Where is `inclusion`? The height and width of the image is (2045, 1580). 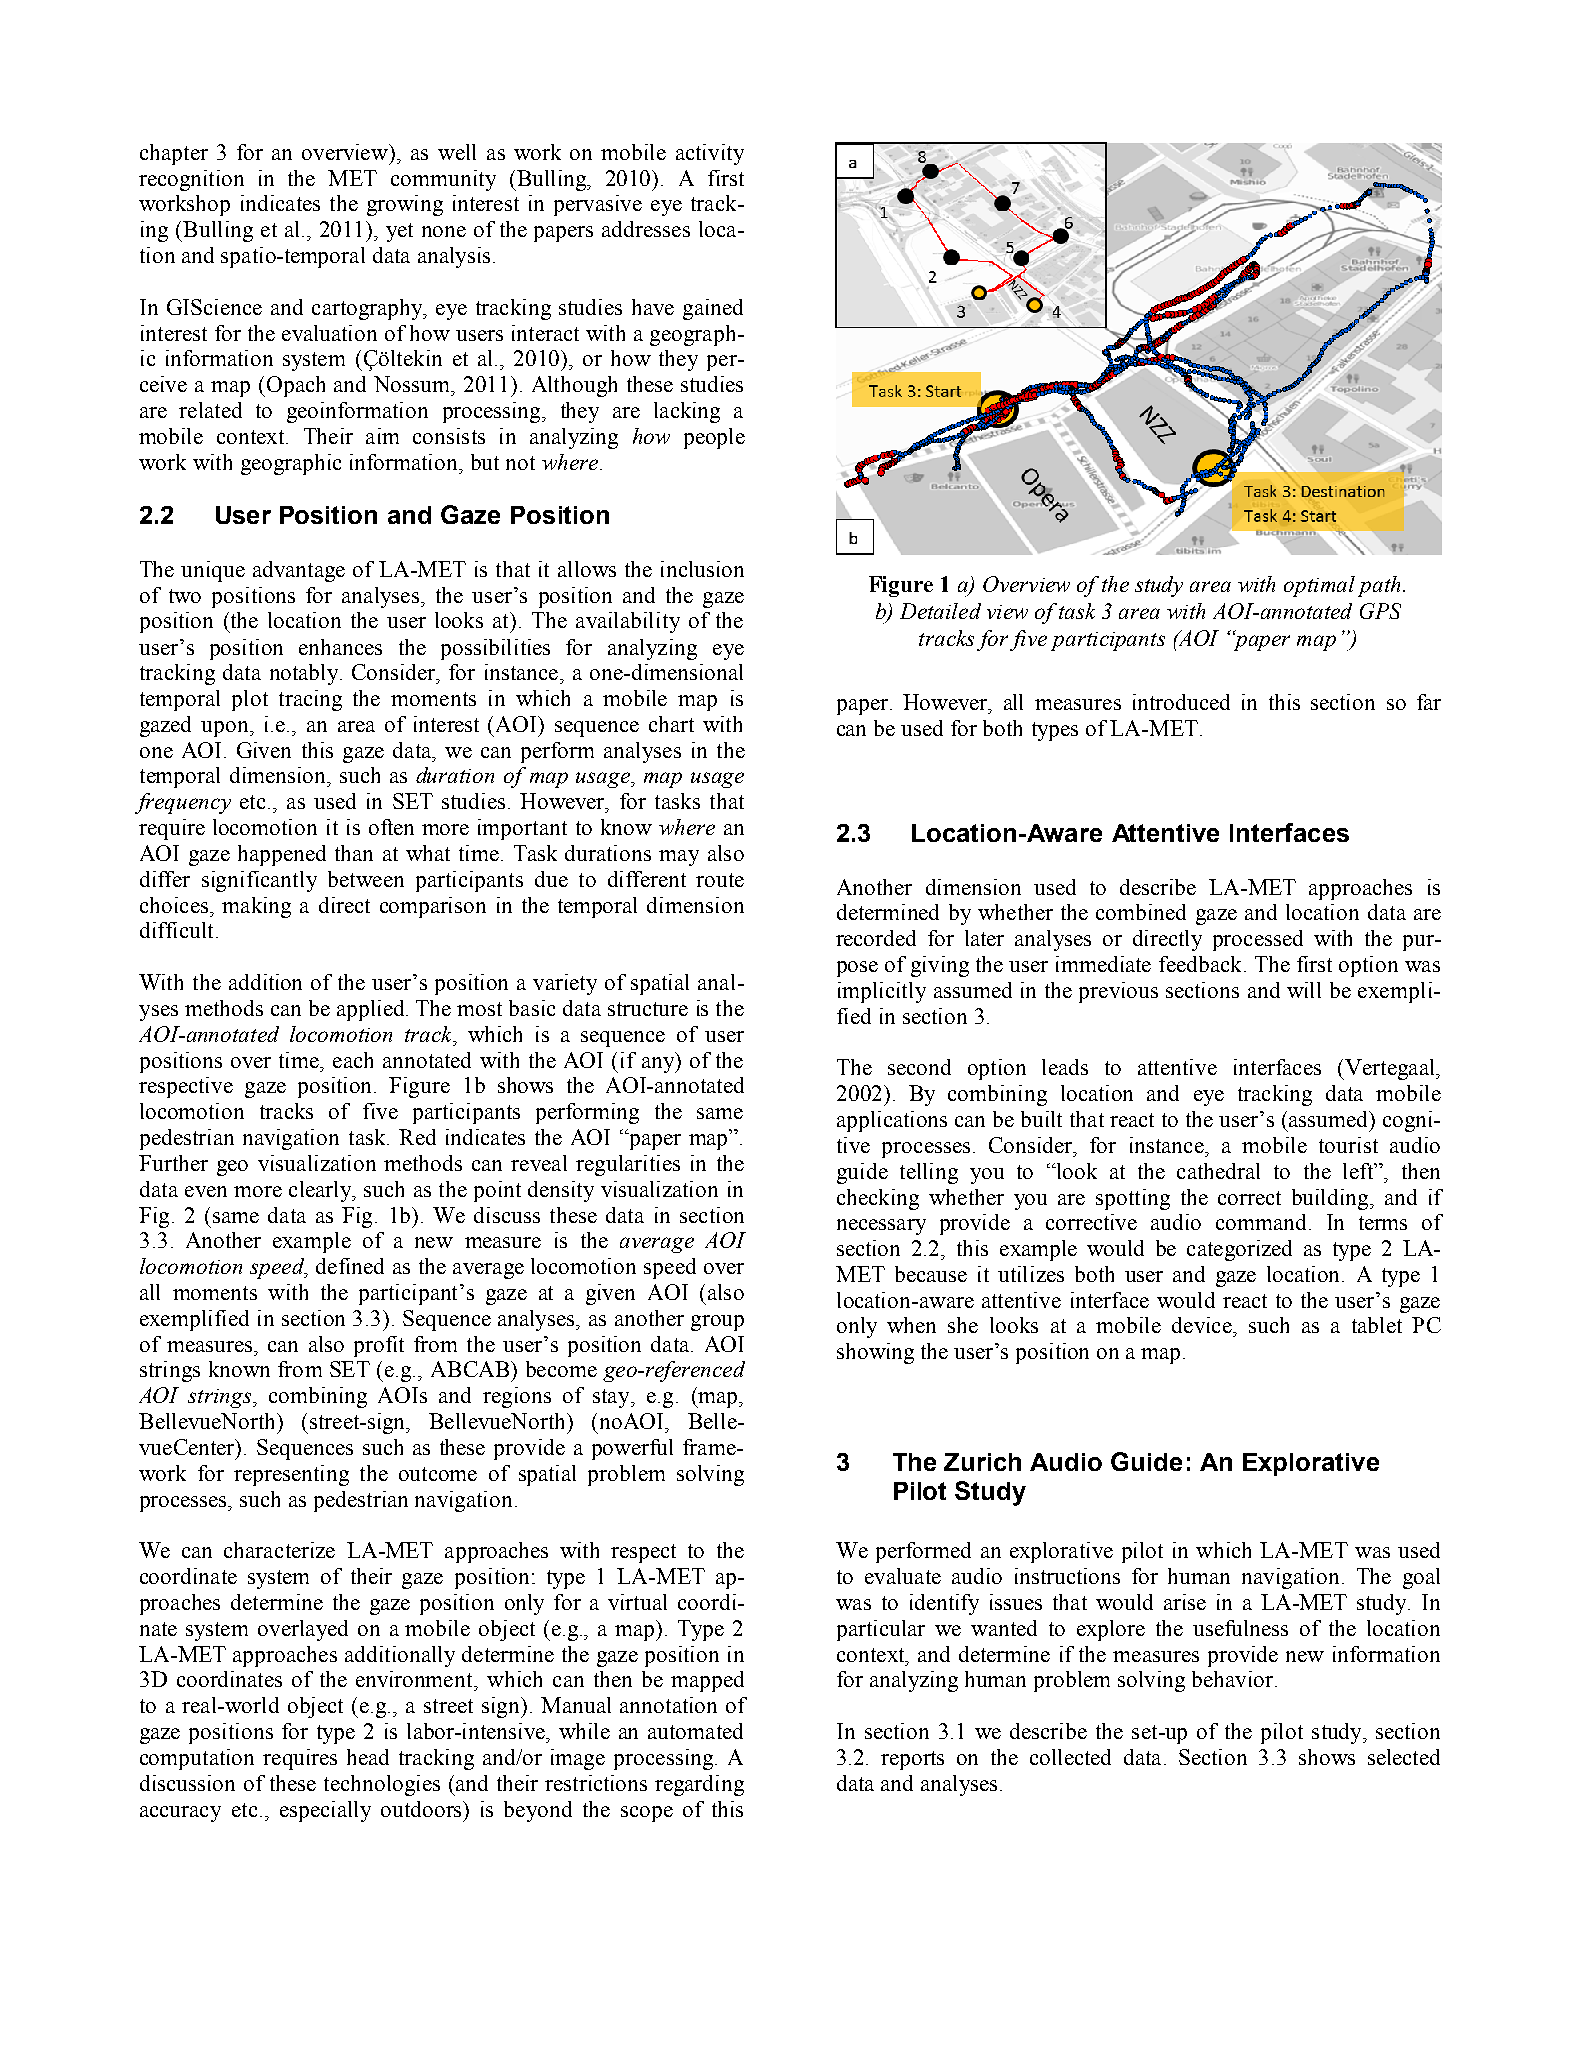
inclusion is located at coordinates (702, 569).
